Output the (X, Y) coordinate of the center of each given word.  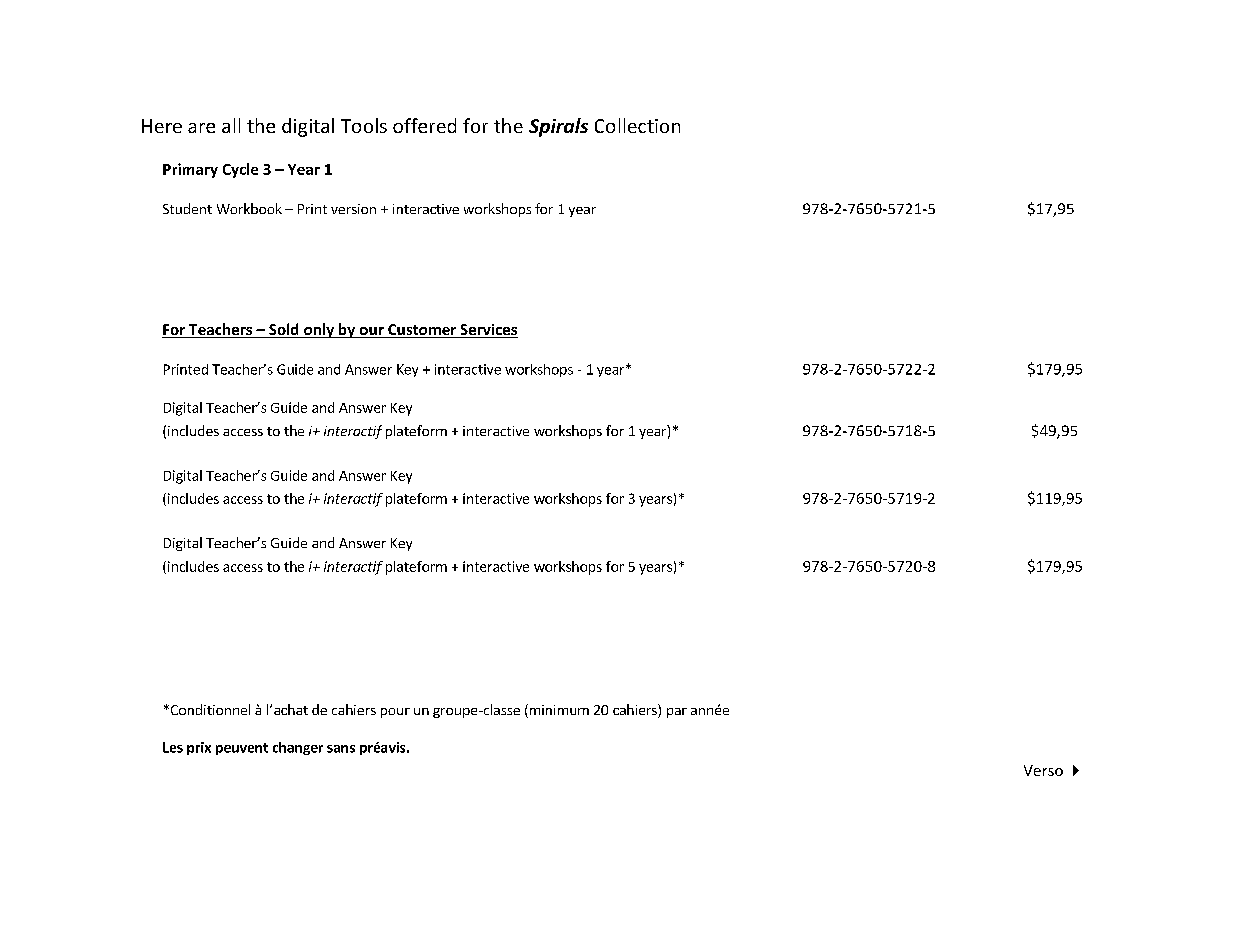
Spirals (558, 127)
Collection (637, 125)
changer (298, 748)
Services (488, 331)
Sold (284, 330)
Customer (422, 331)
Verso (1043, 770)
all (231, 125)
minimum (558, 711)
